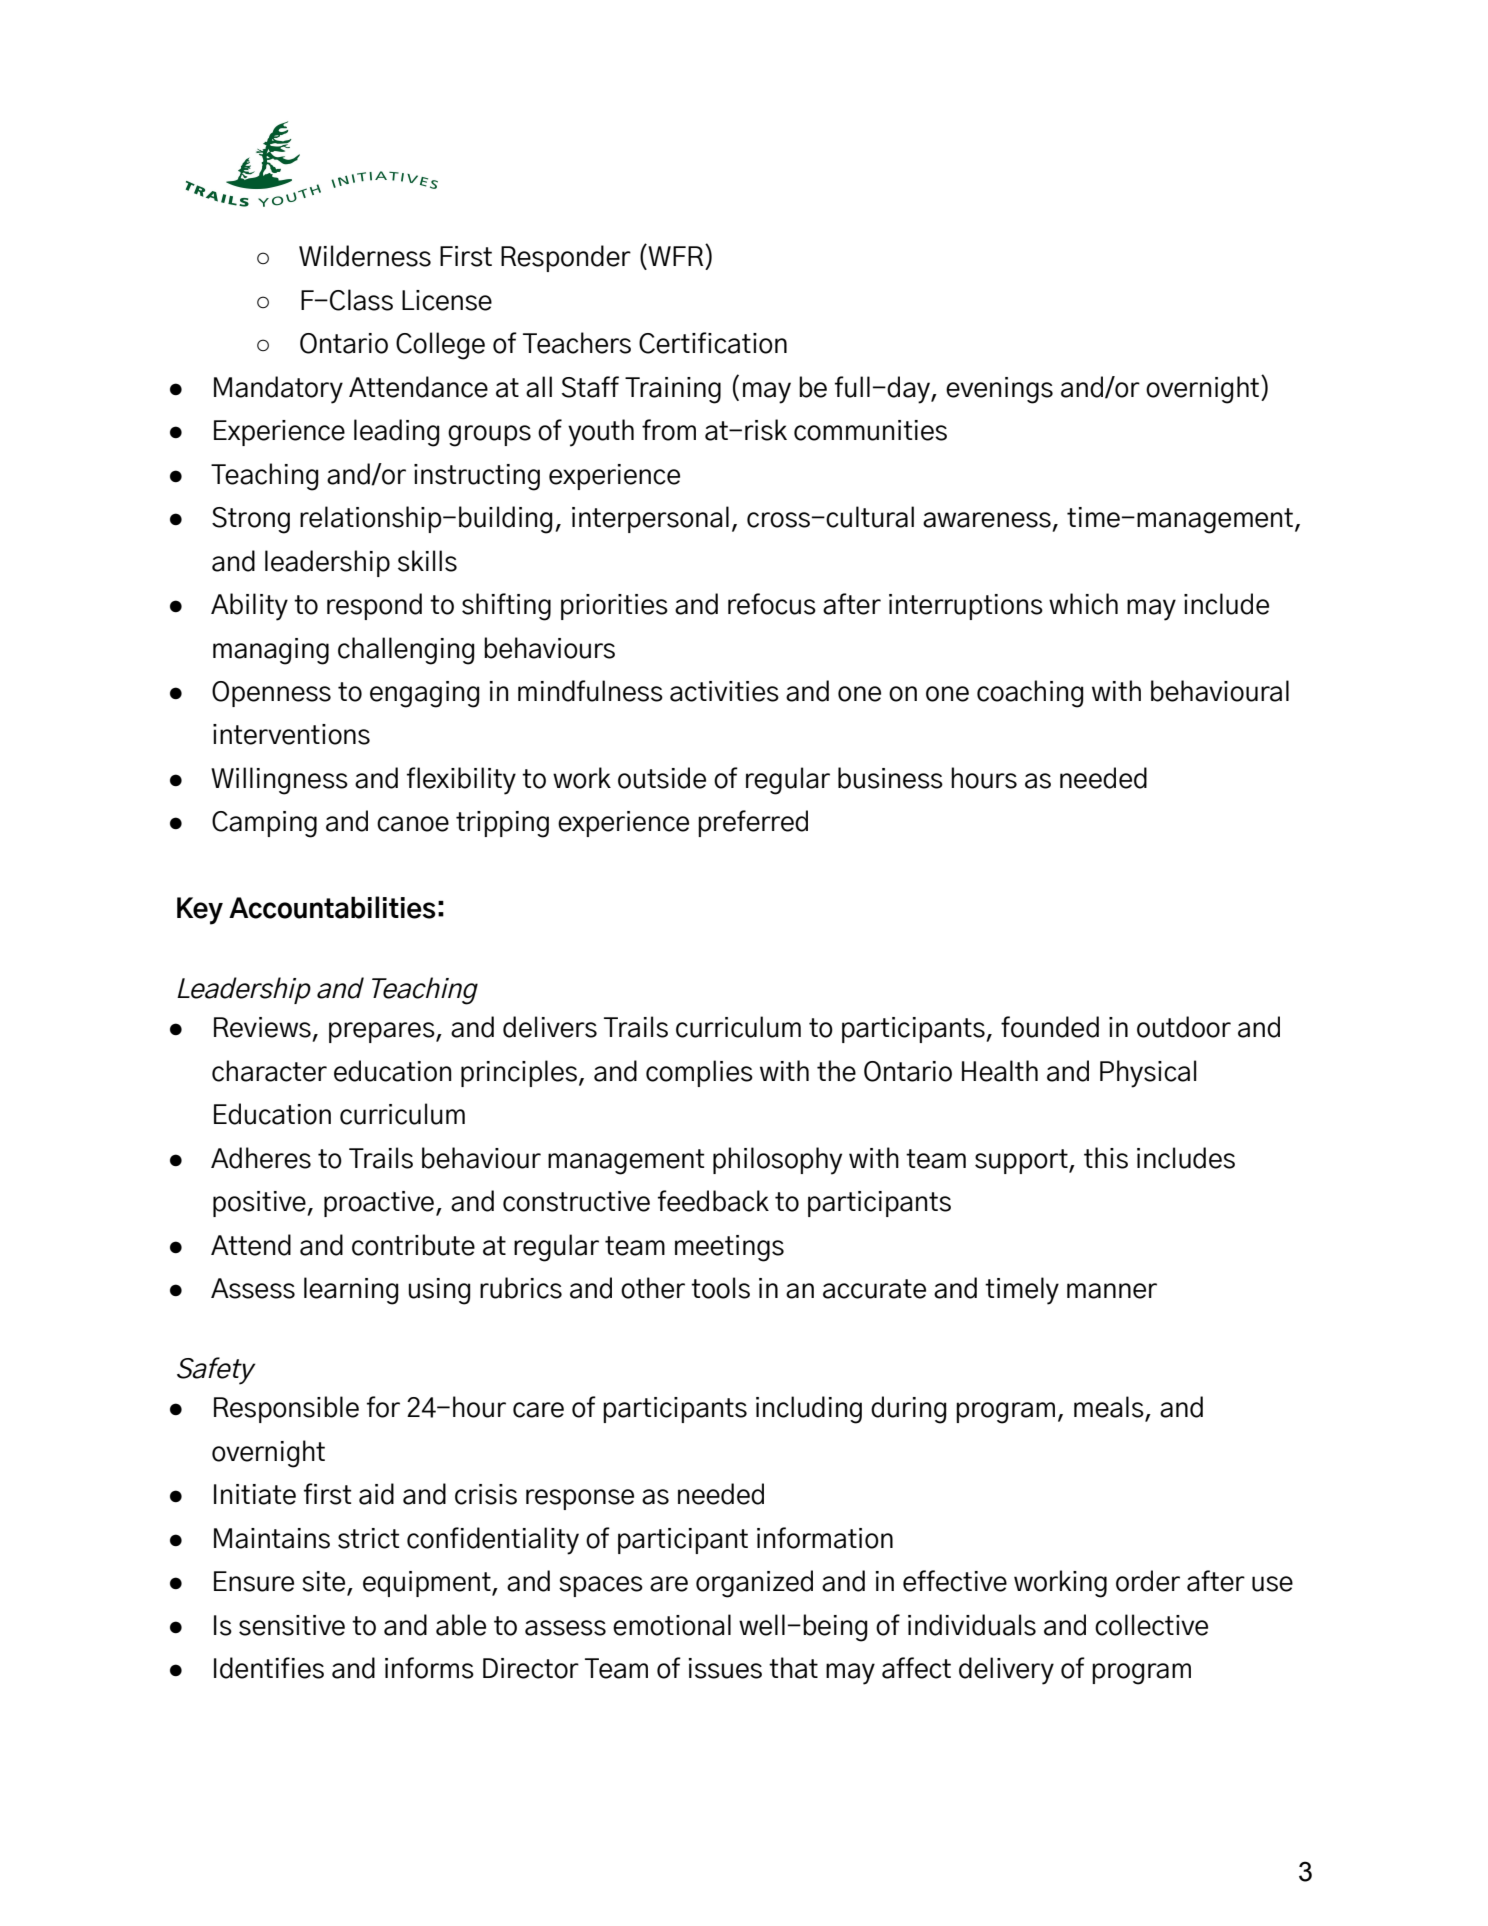 This screenshot has width=1488, height=1926. What do you see at coordinates (1184, 1027) in the screenshot?
I see `outdoor` at bounding box center [1184, 1027].
